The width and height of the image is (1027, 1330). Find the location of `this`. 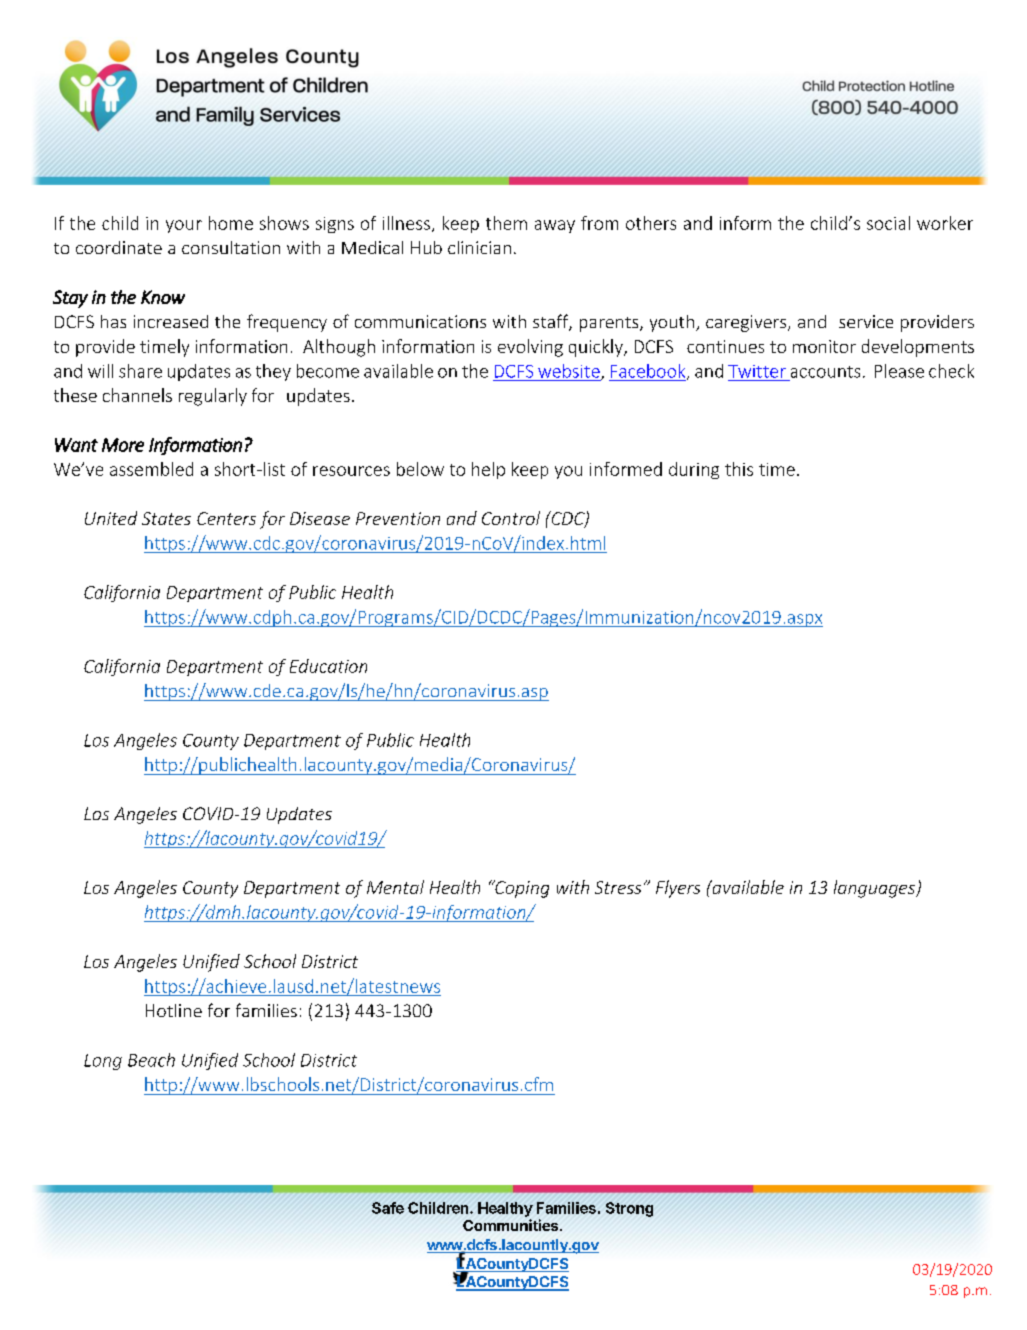

this is located at coordinates (739, 469).
